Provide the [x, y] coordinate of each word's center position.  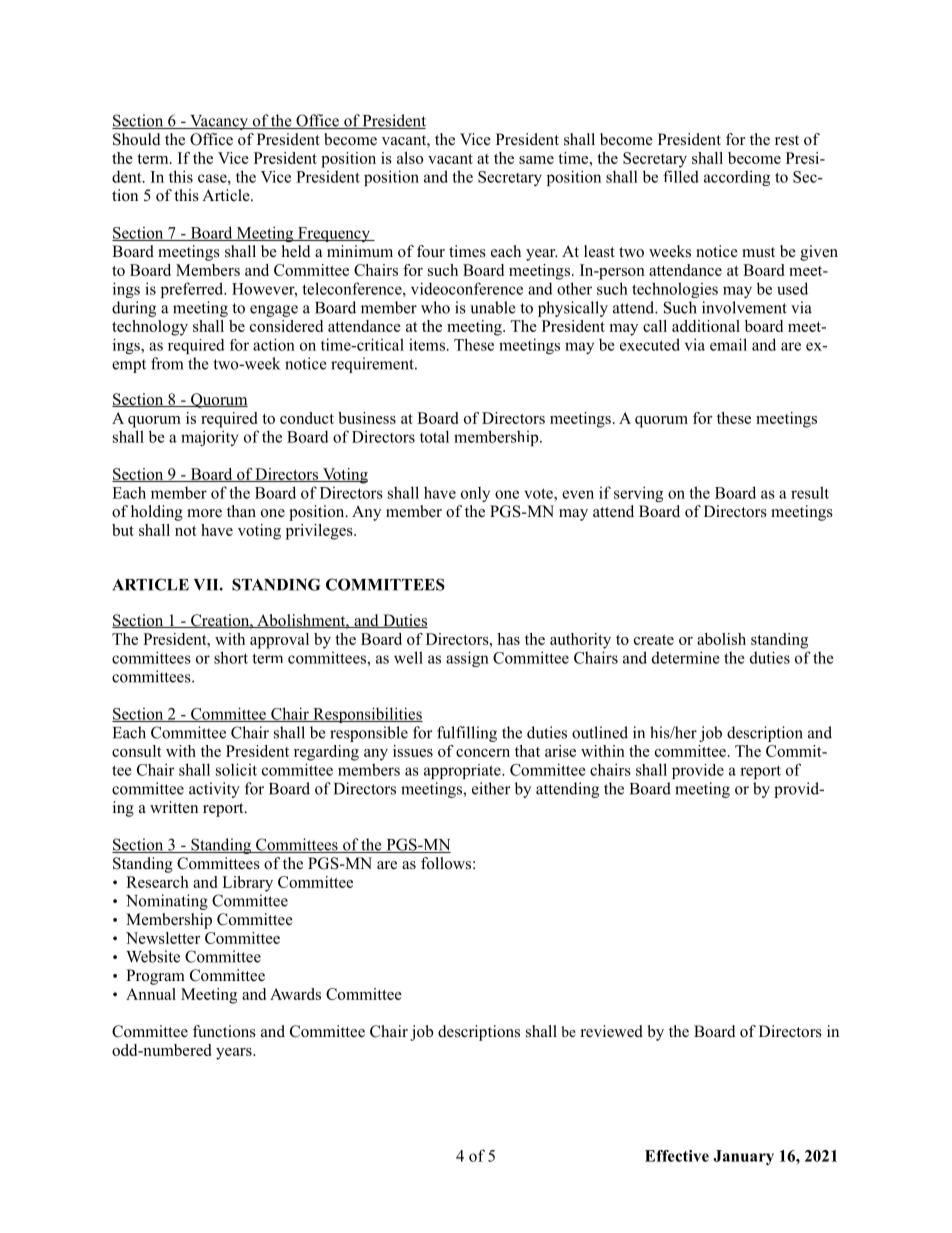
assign [467, 659]
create [654, 640]
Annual [151, 994]
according [737, 178]
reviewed [612, 1031]
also [410, 158]
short [231, 657]
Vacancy [219, 122]
